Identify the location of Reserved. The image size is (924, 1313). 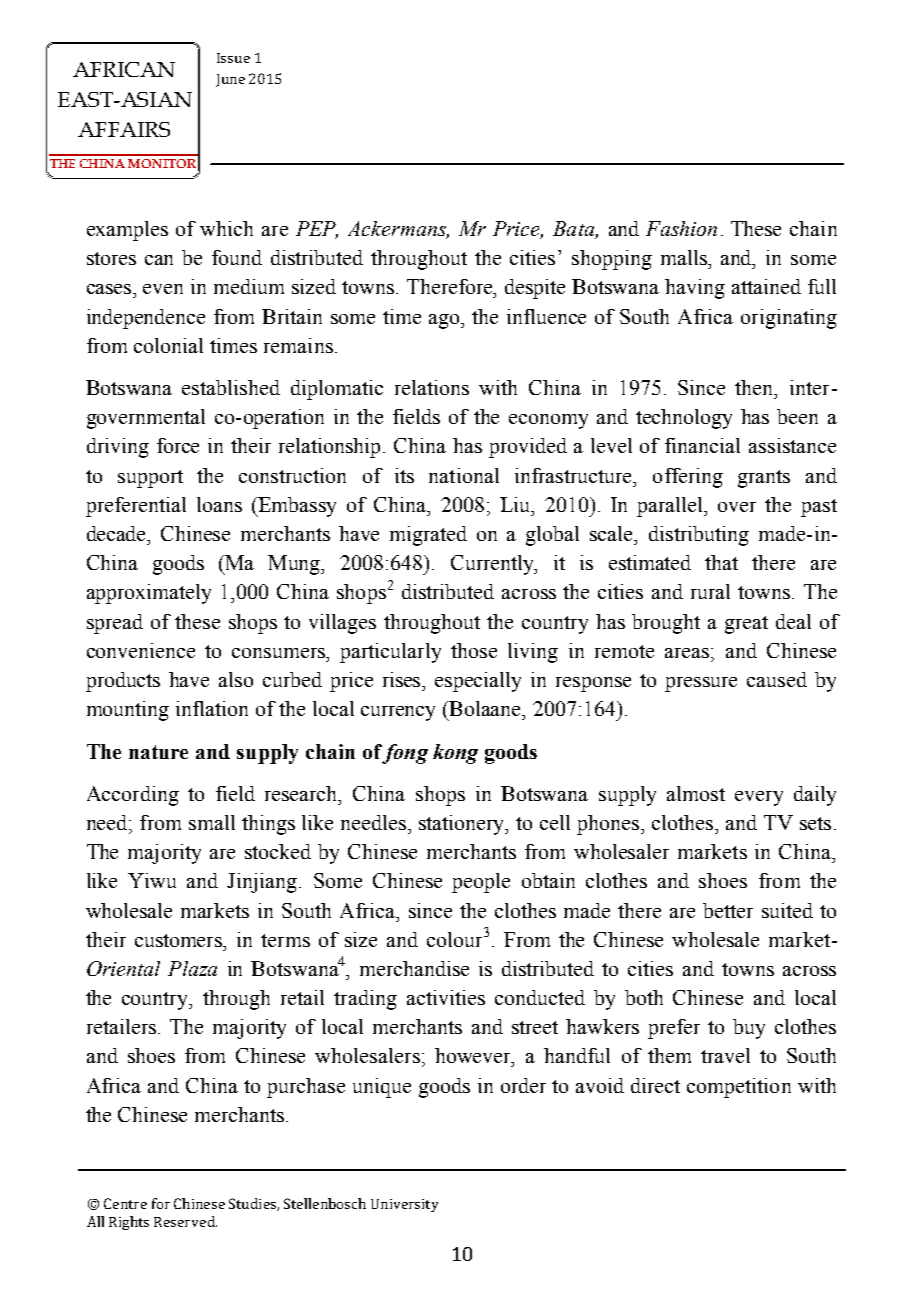
(185, 1221).
